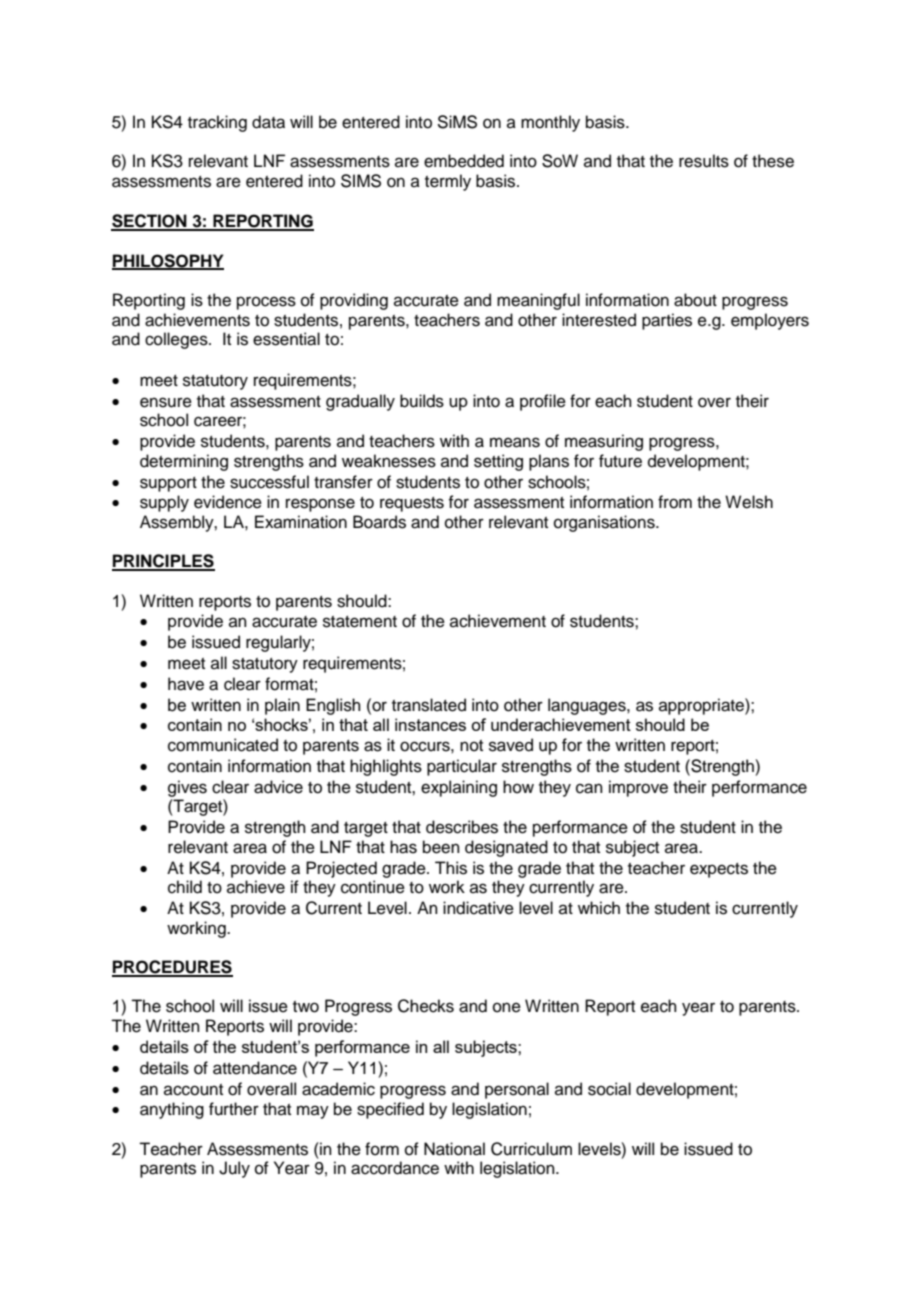 The height and width of the screenshot is (1308, 924). What do you see at coordinates (675, 502) in the screenshot?
I see `from` at bounding box center [675, 502].
